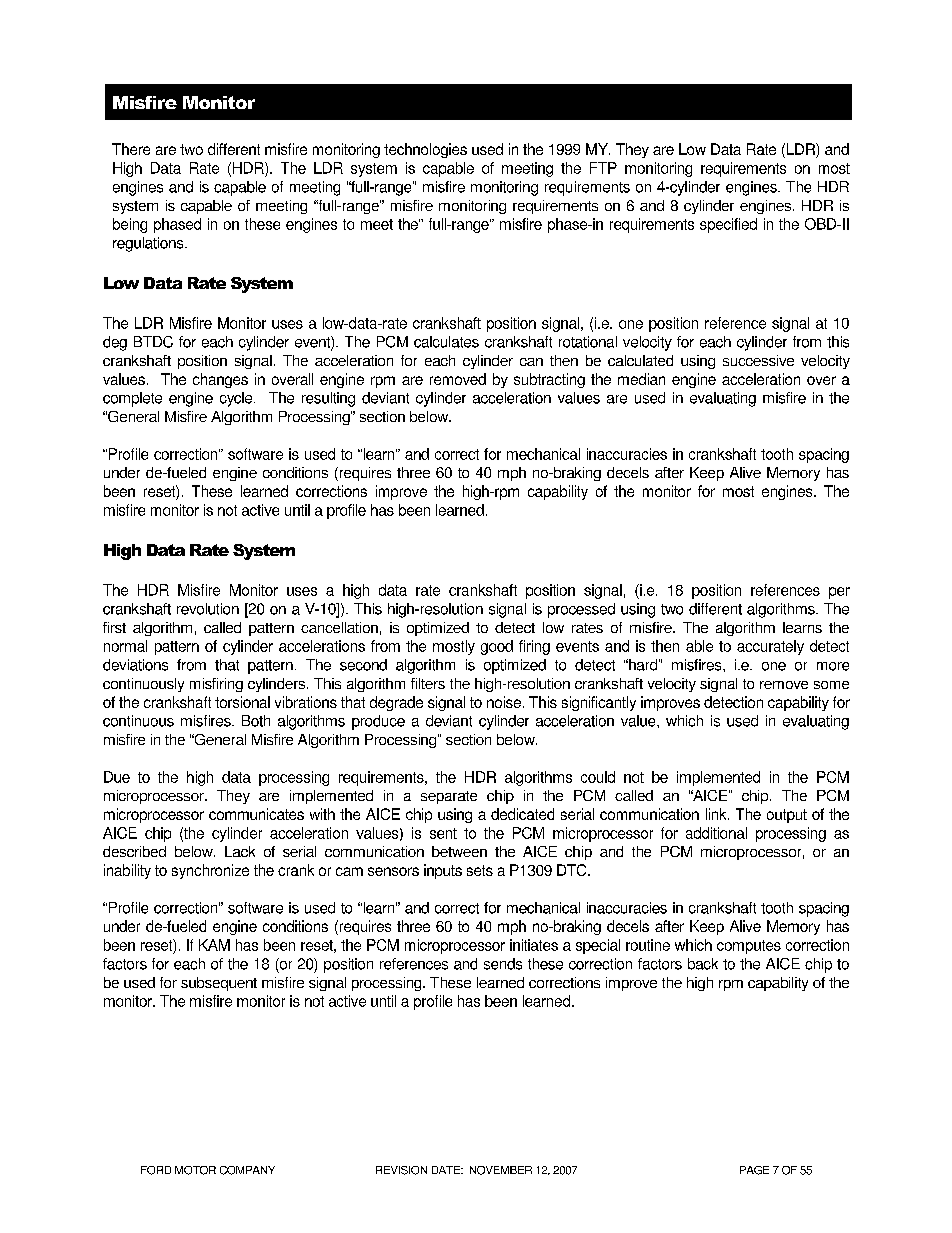 This page has height=1233, width=952. Describe the element at coordinates (501, 1170) in the page. I see `NOVEMBER` at that location.
